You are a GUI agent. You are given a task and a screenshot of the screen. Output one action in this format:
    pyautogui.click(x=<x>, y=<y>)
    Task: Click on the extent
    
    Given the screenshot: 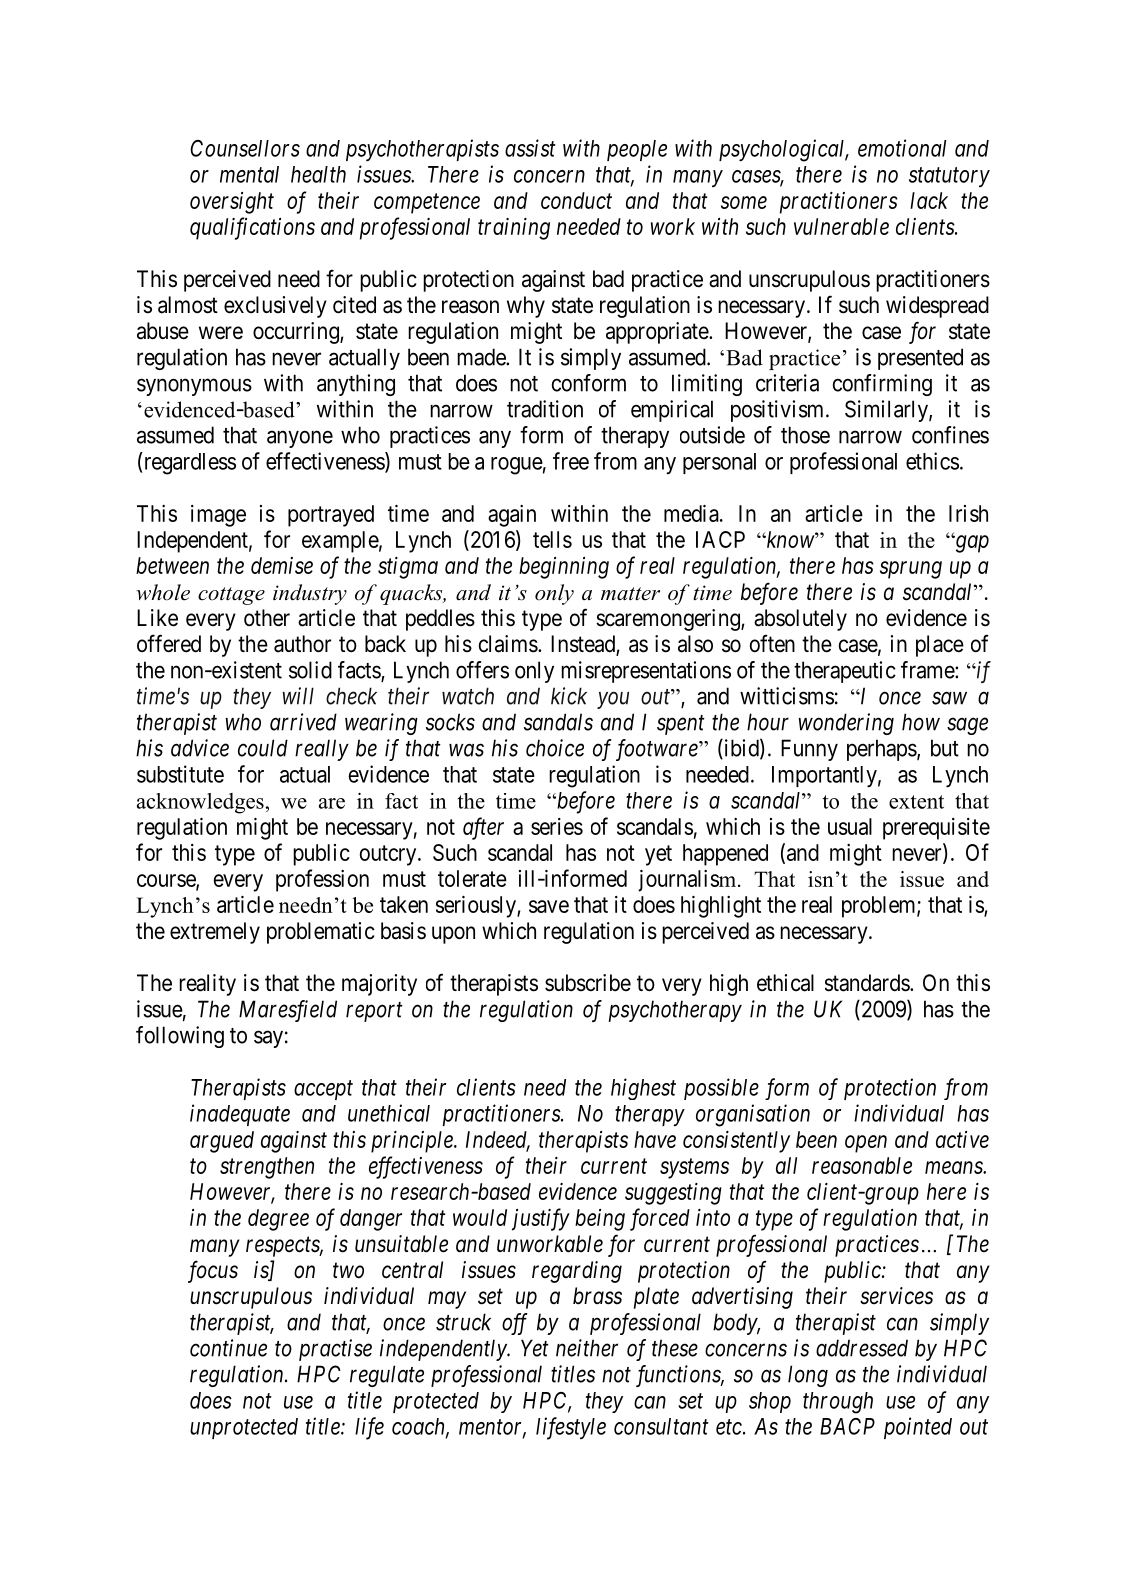 What is the action you would take?
    pyautogui.click(x=916, y=802)
